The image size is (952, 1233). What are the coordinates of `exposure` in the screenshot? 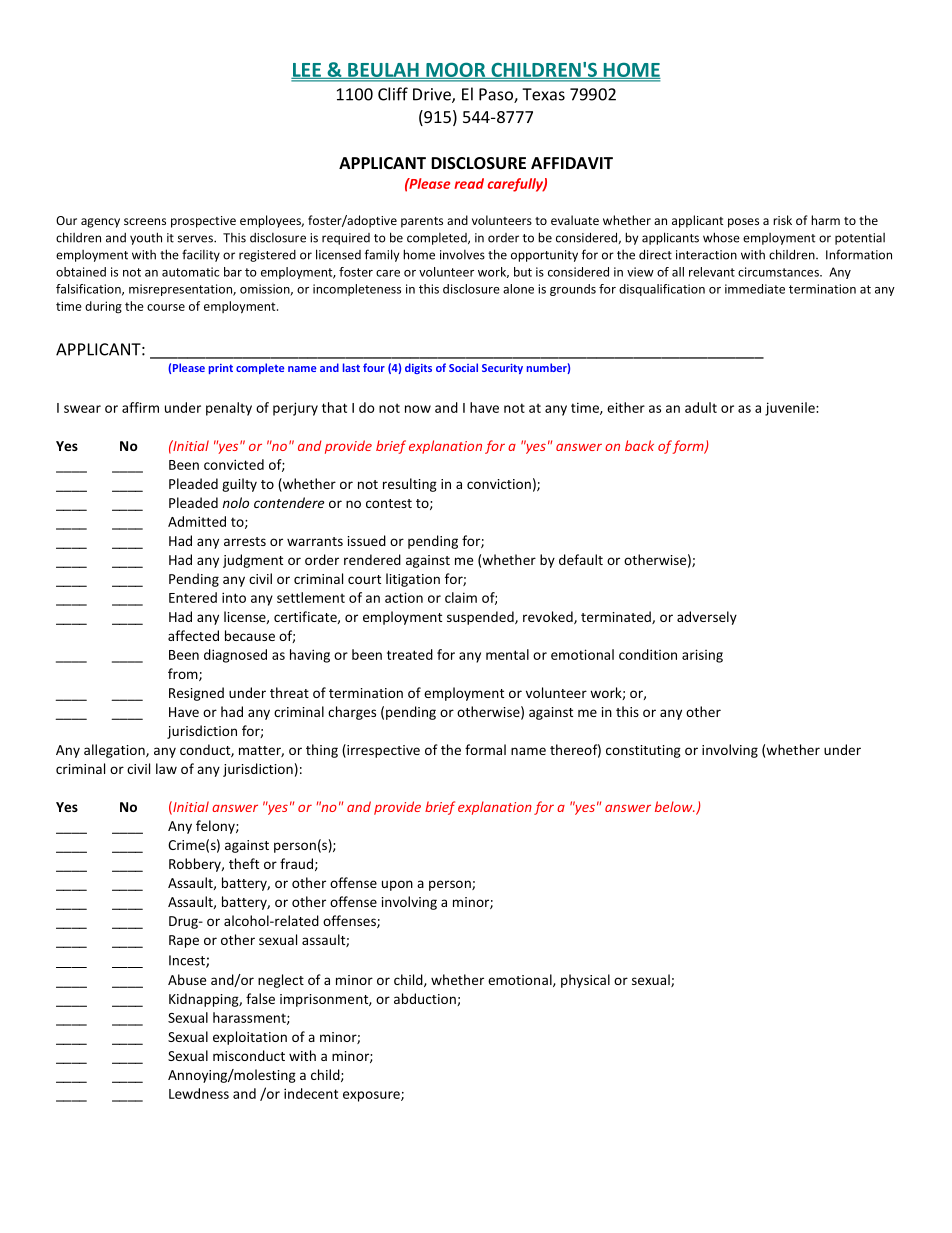 It's located at (372, 1096).
